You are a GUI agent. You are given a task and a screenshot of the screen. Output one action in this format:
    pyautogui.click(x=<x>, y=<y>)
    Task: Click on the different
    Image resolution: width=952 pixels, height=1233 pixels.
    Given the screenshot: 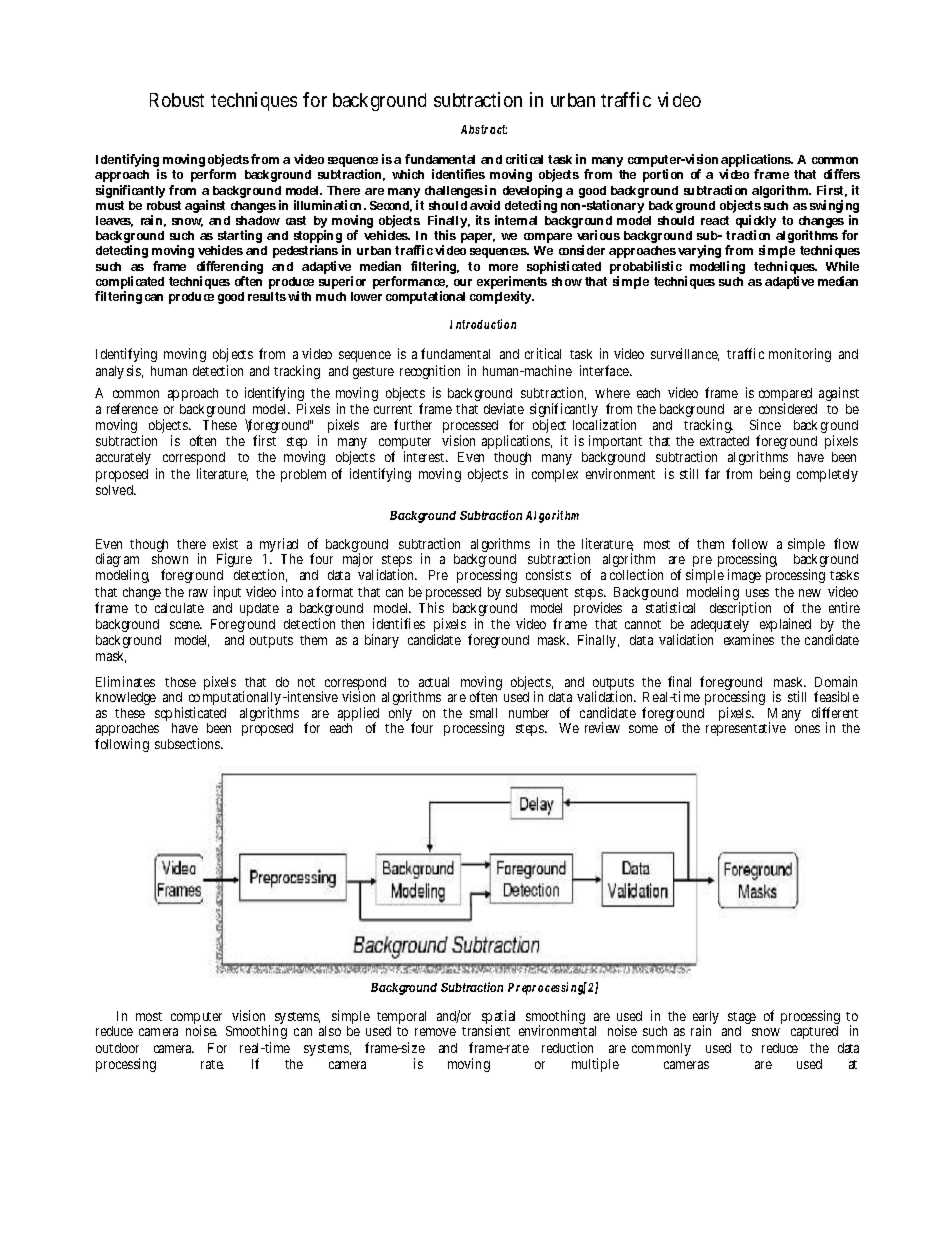 What is the action you would take?
    pyautogui.click(x=835, y=712)
